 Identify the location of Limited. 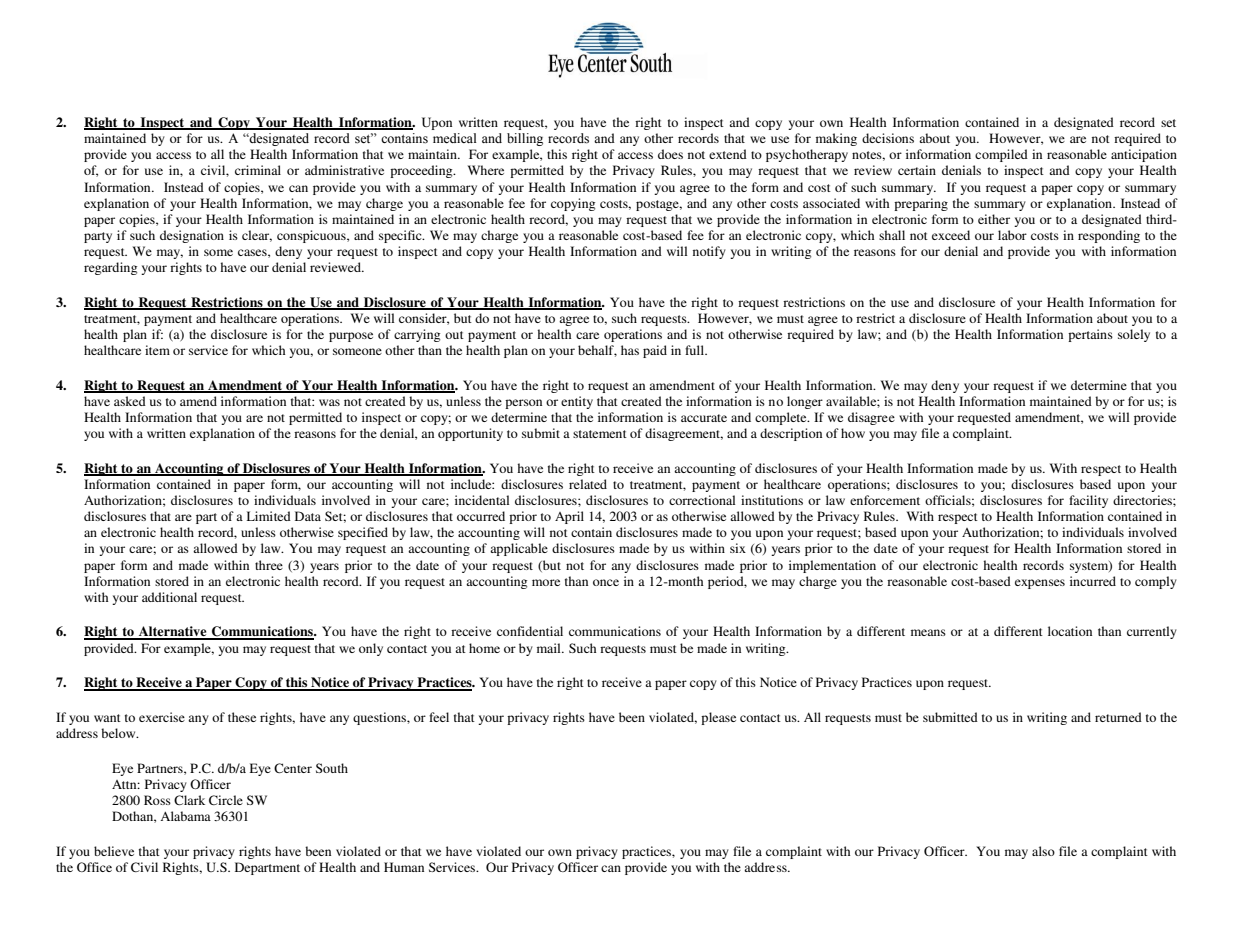
(269, 516).
